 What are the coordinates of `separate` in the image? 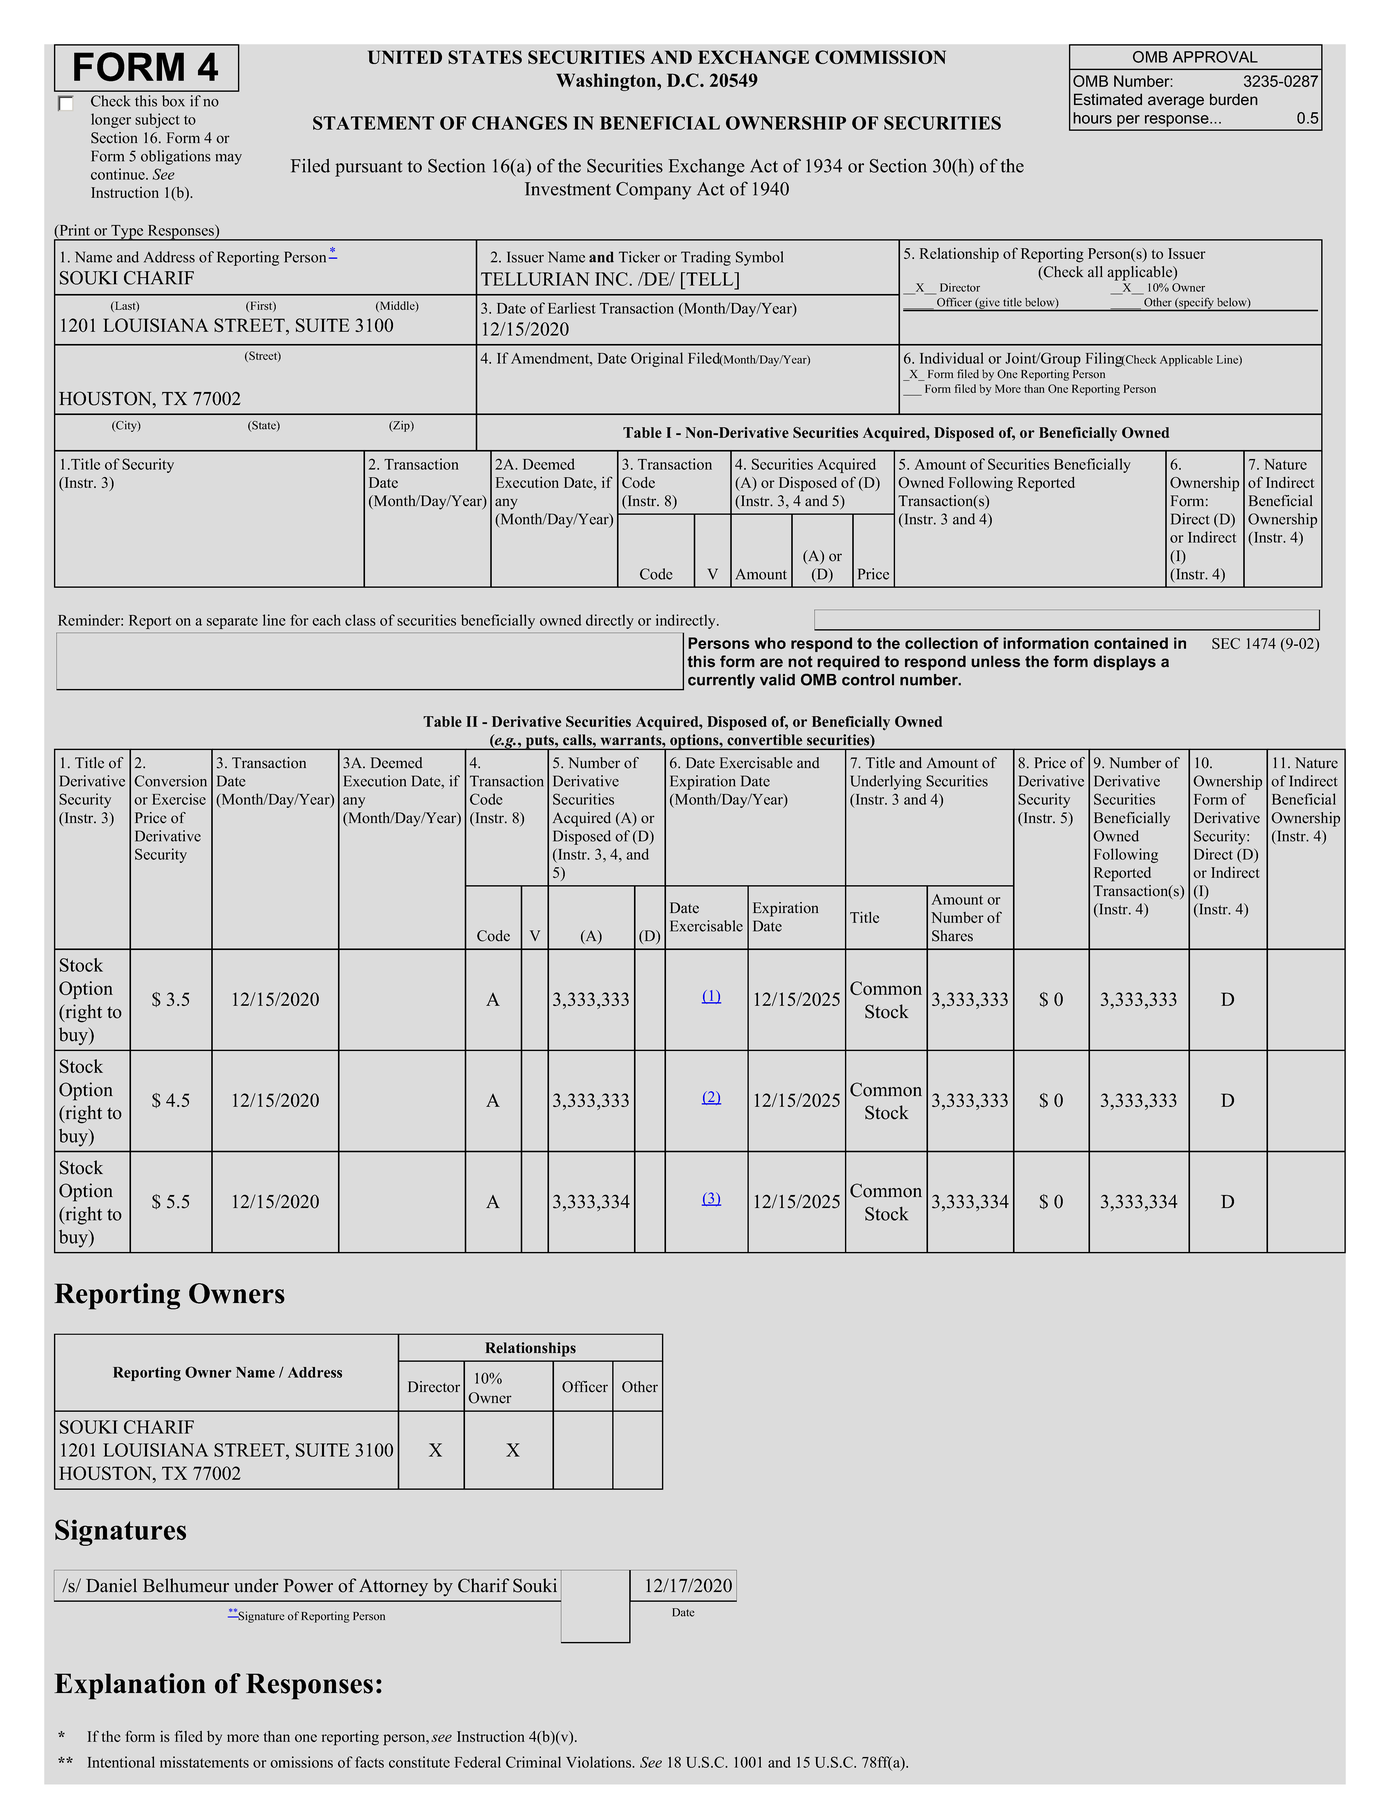 It's located at (232, 622).
